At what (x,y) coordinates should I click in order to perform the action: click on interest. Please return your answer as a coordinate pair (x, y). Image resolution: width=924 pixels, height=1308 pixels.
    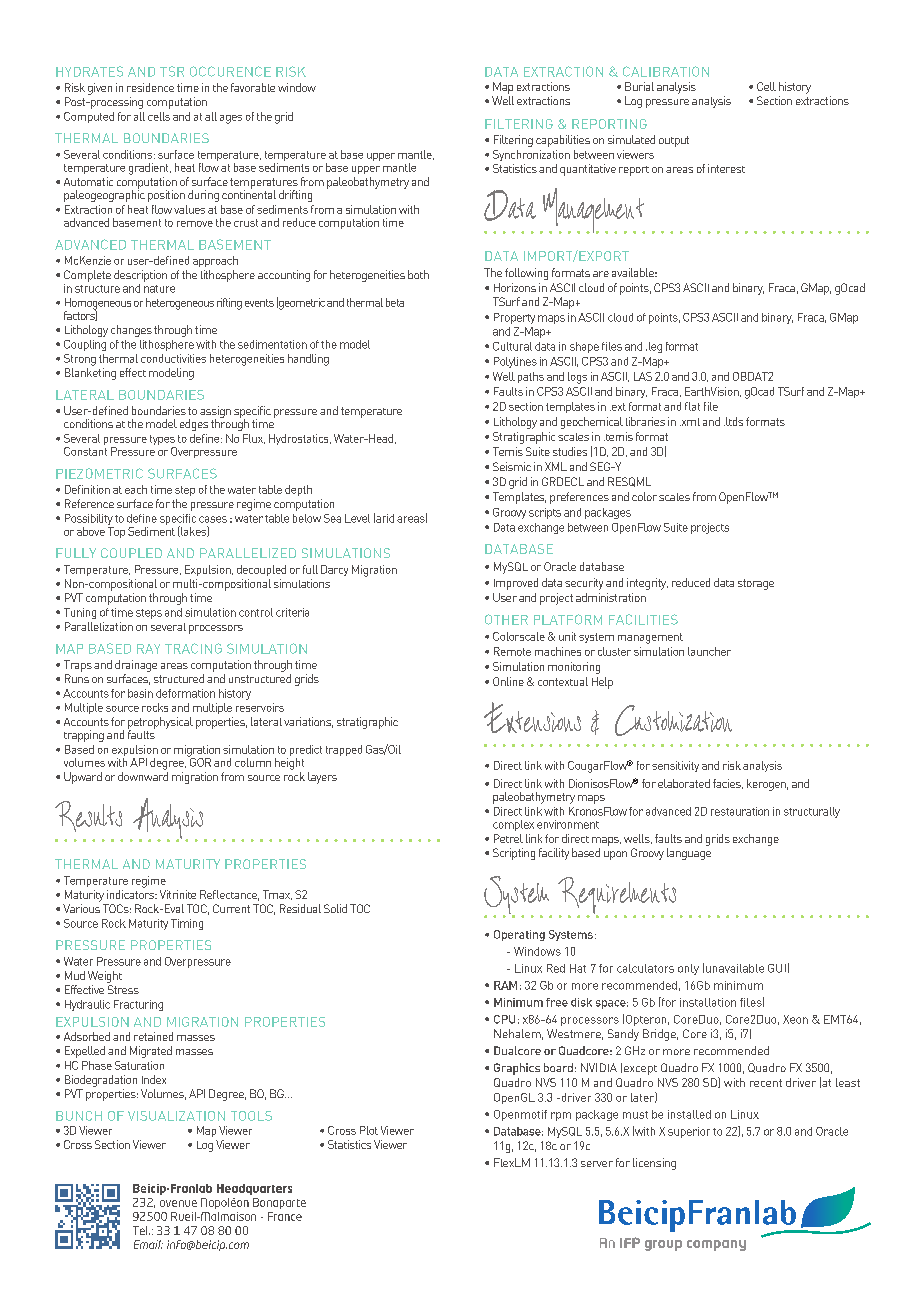
    Looking at the image, I should click on (726, 168).
